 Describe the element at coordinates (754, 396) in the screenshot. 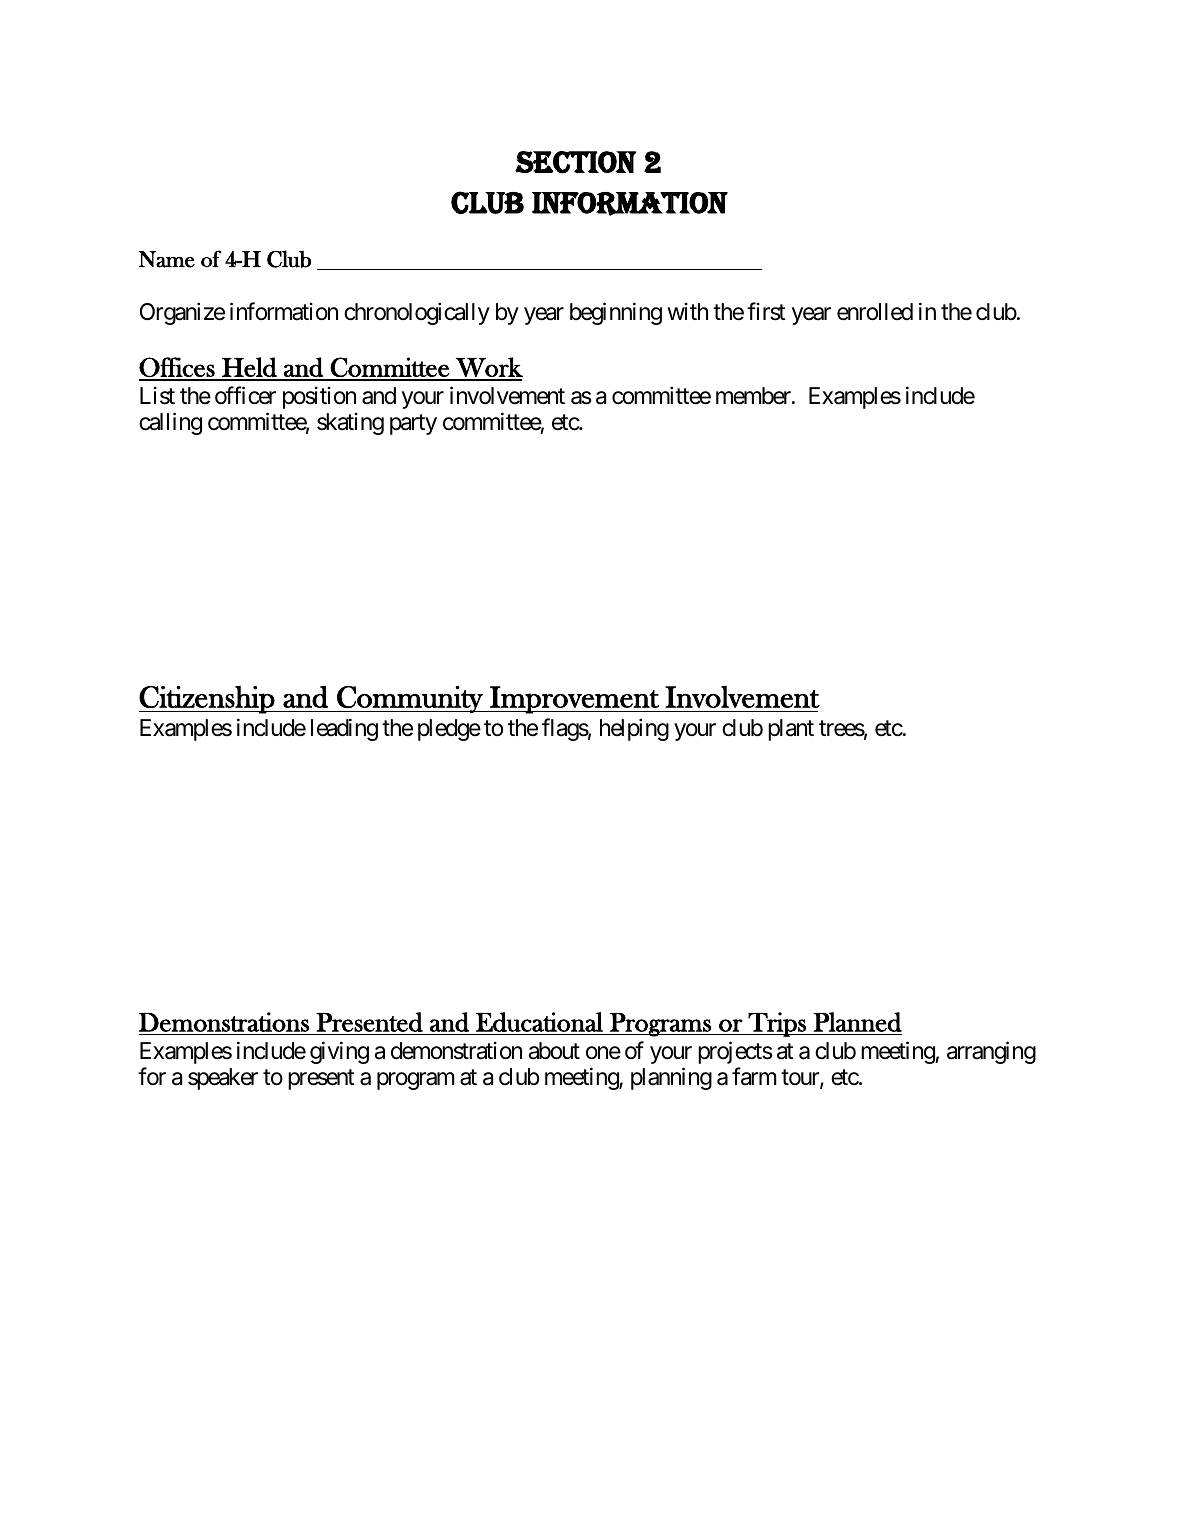

I see `member` at that location.
